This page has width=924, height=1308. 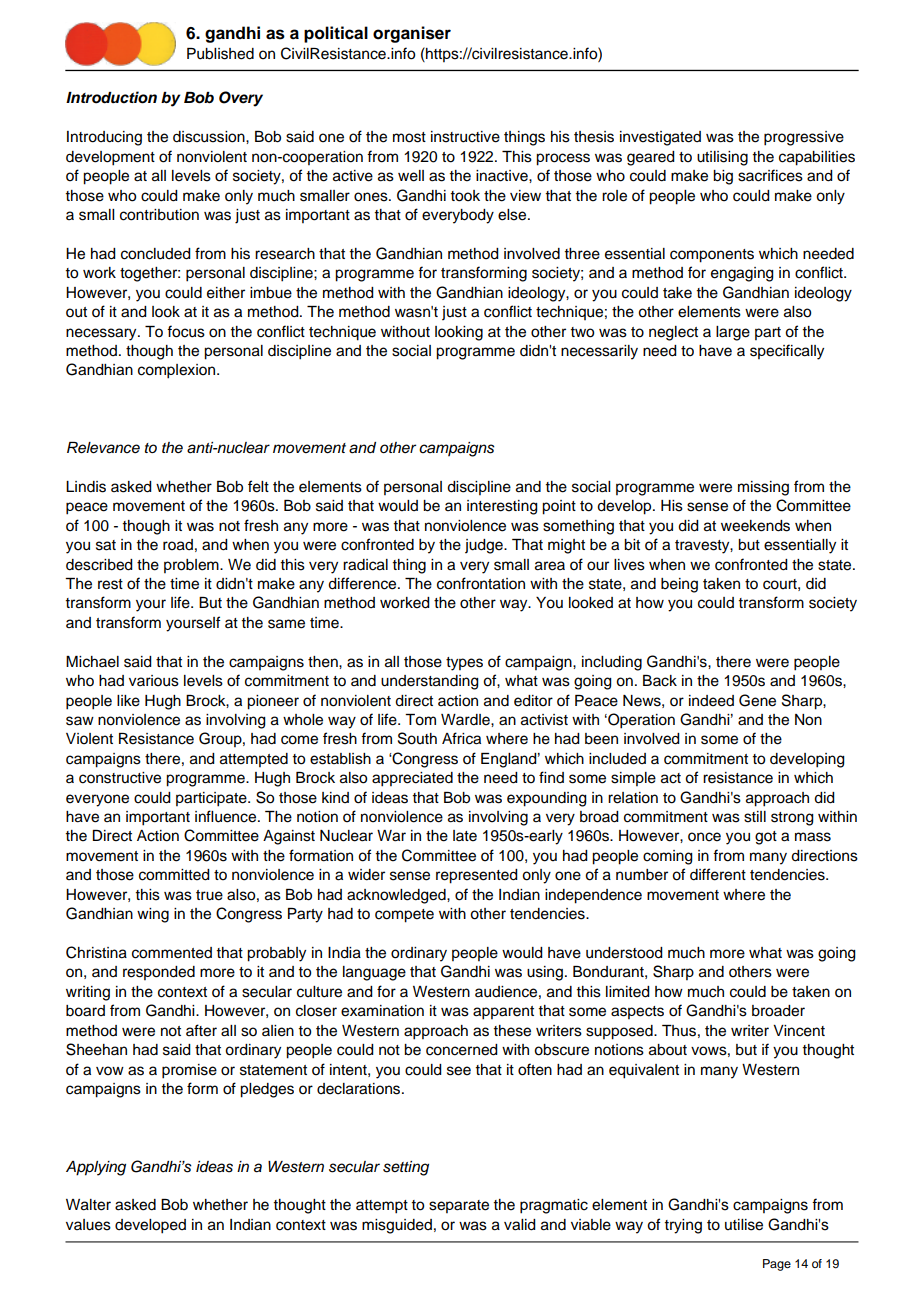 I want to click on utilising, so click(x=722, y=158).
